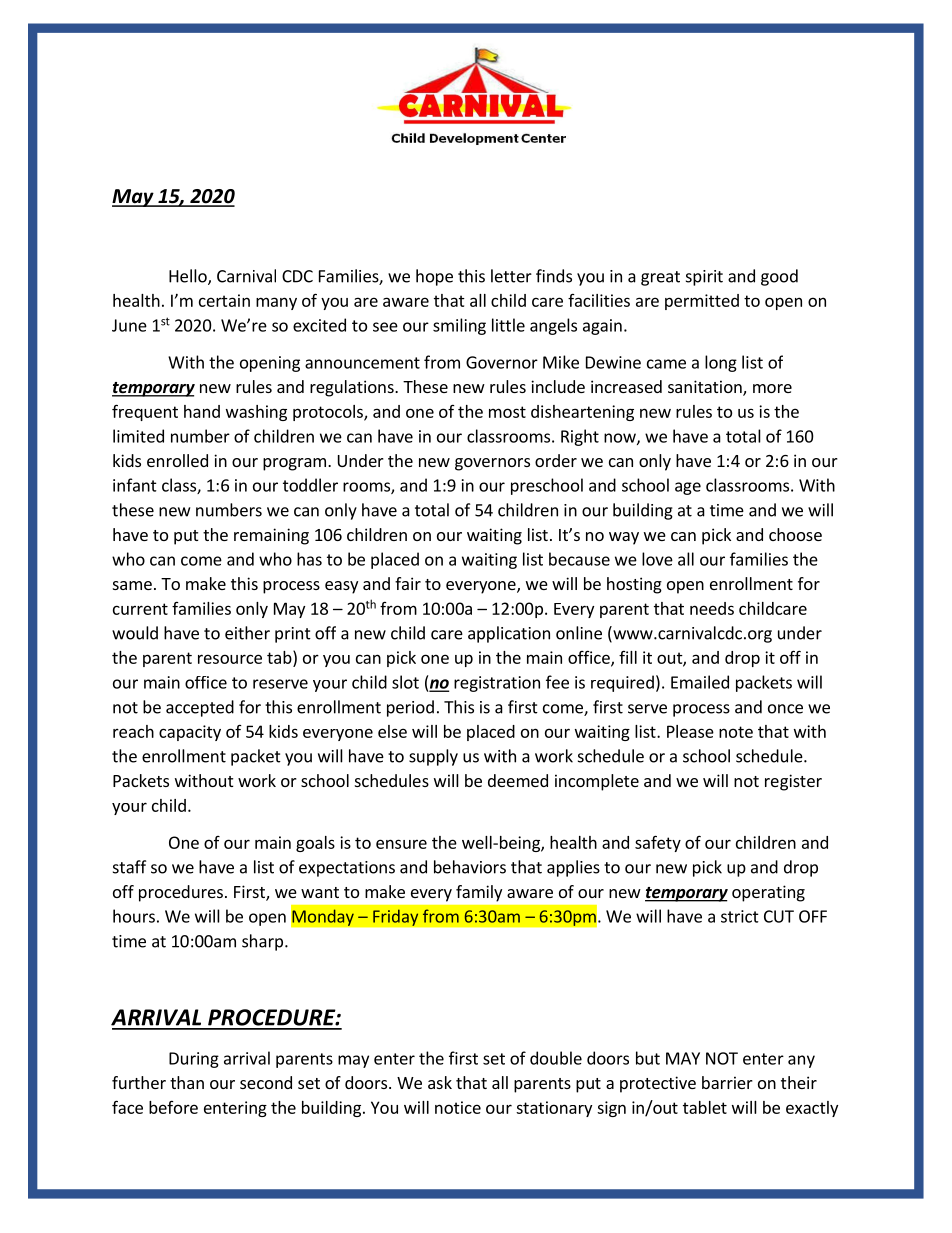  Describe the element at coordinates (459, 326) in the page. I see `smiling` at that location.
